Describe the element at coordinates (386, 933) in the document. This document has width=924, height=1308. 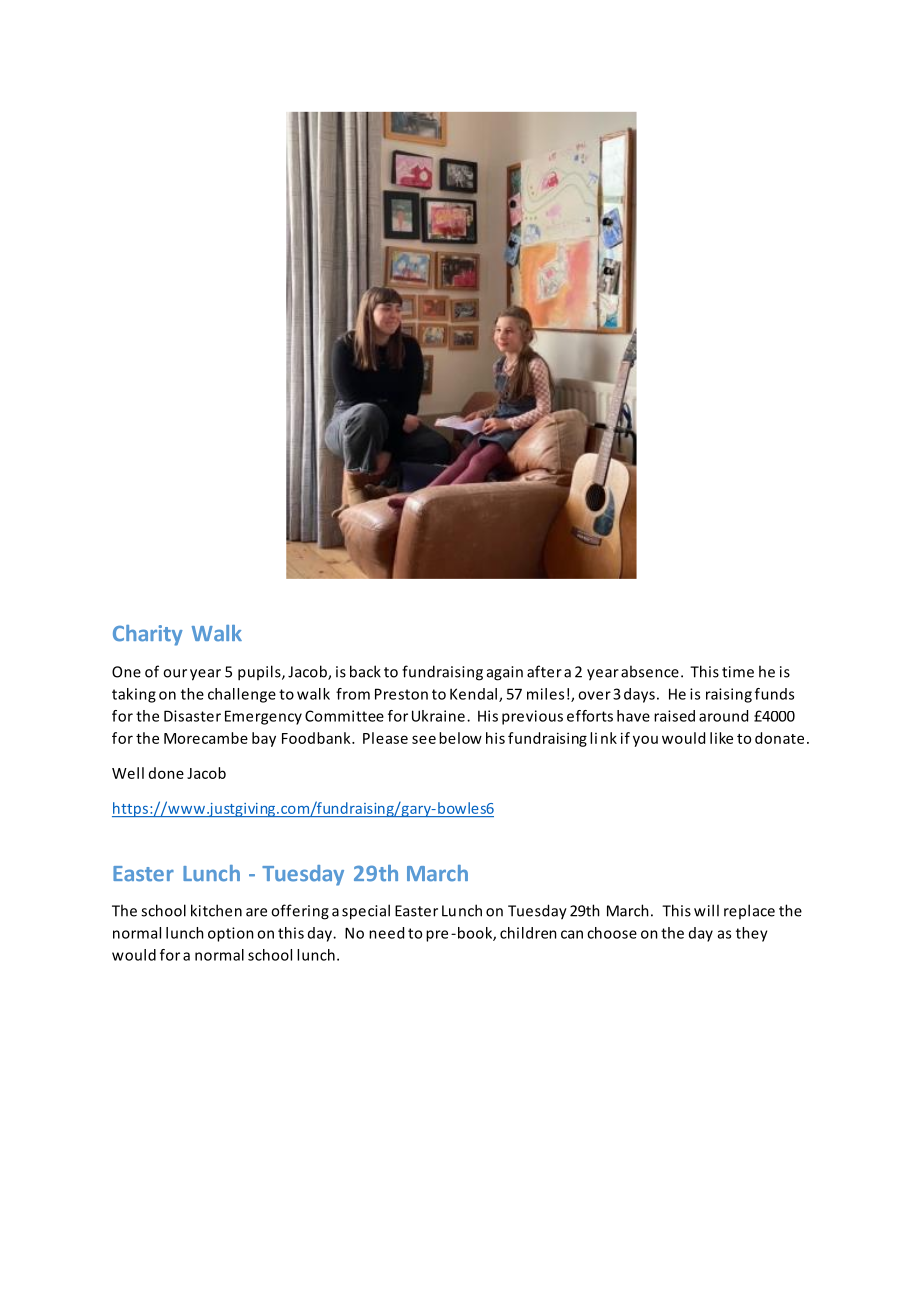
I see `need` at that location.
